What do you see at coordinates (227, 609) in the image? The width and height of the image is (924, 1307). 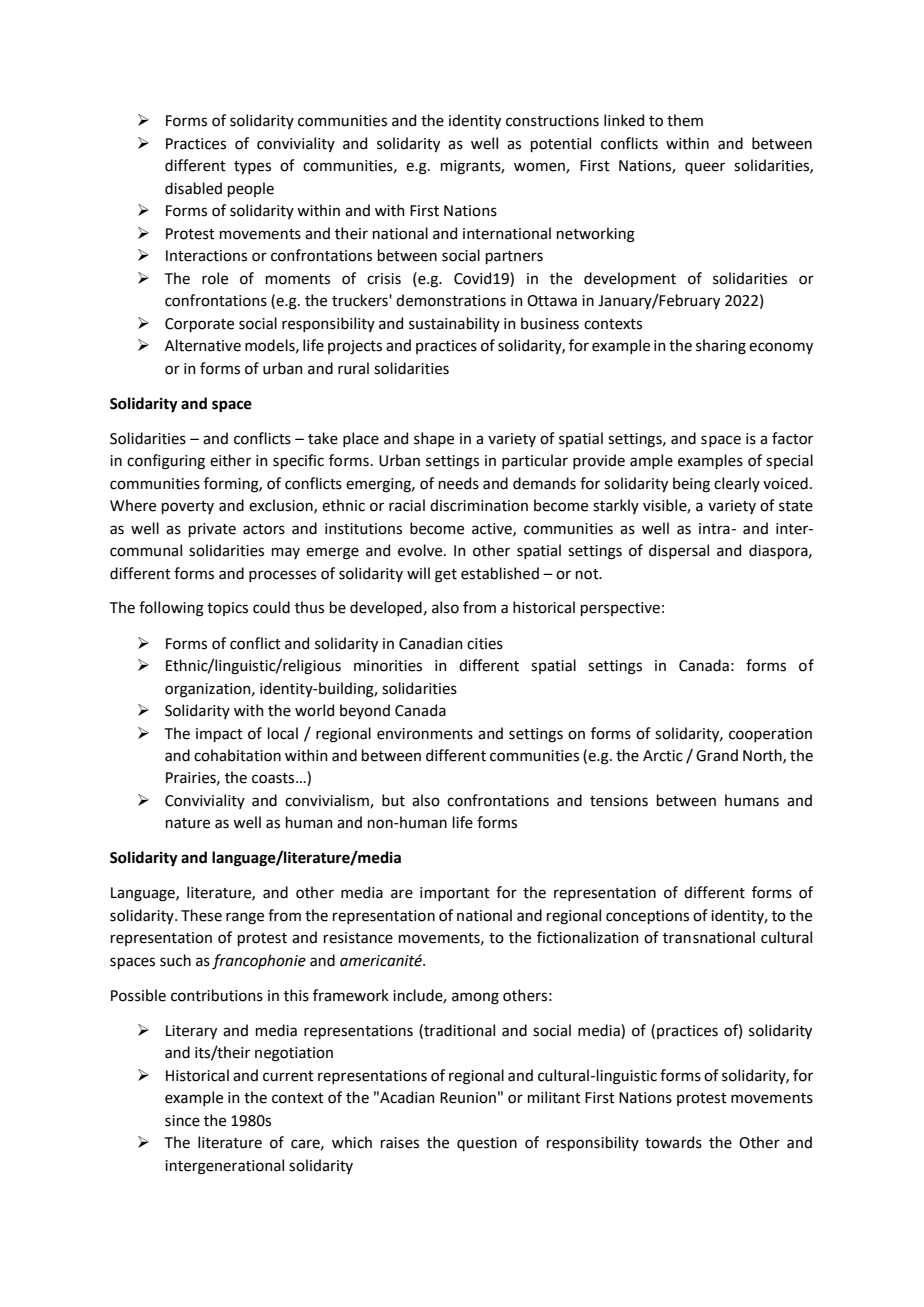 I see `topics` at bounding box center [227, 609].
